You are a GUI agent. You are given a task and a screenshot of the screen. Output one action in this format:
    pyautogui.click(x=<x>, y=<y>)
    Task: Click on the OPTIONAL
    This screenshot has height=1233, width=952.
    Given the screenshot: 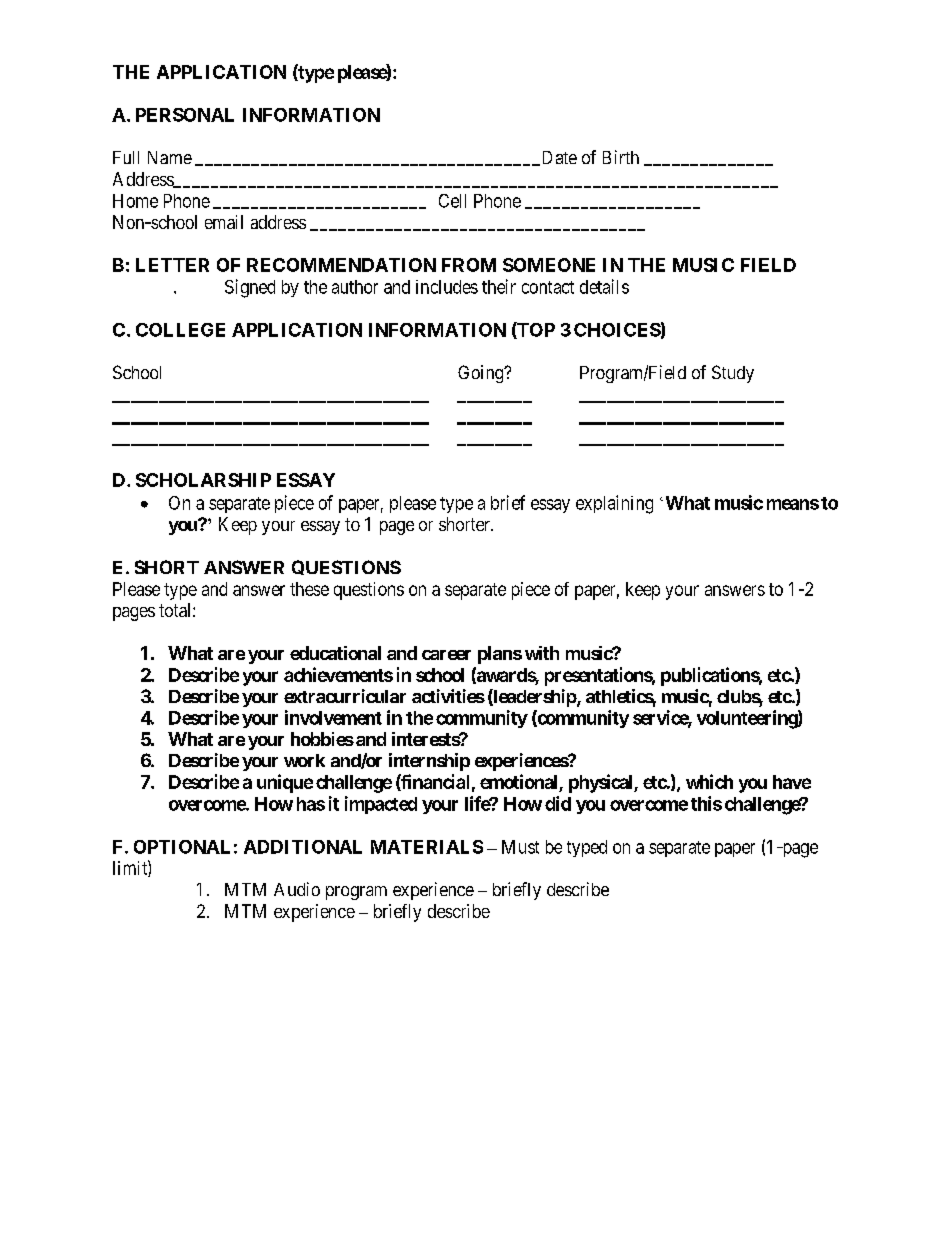 What is the action you would take?
    pyautogui.click(x=182, y=847)
